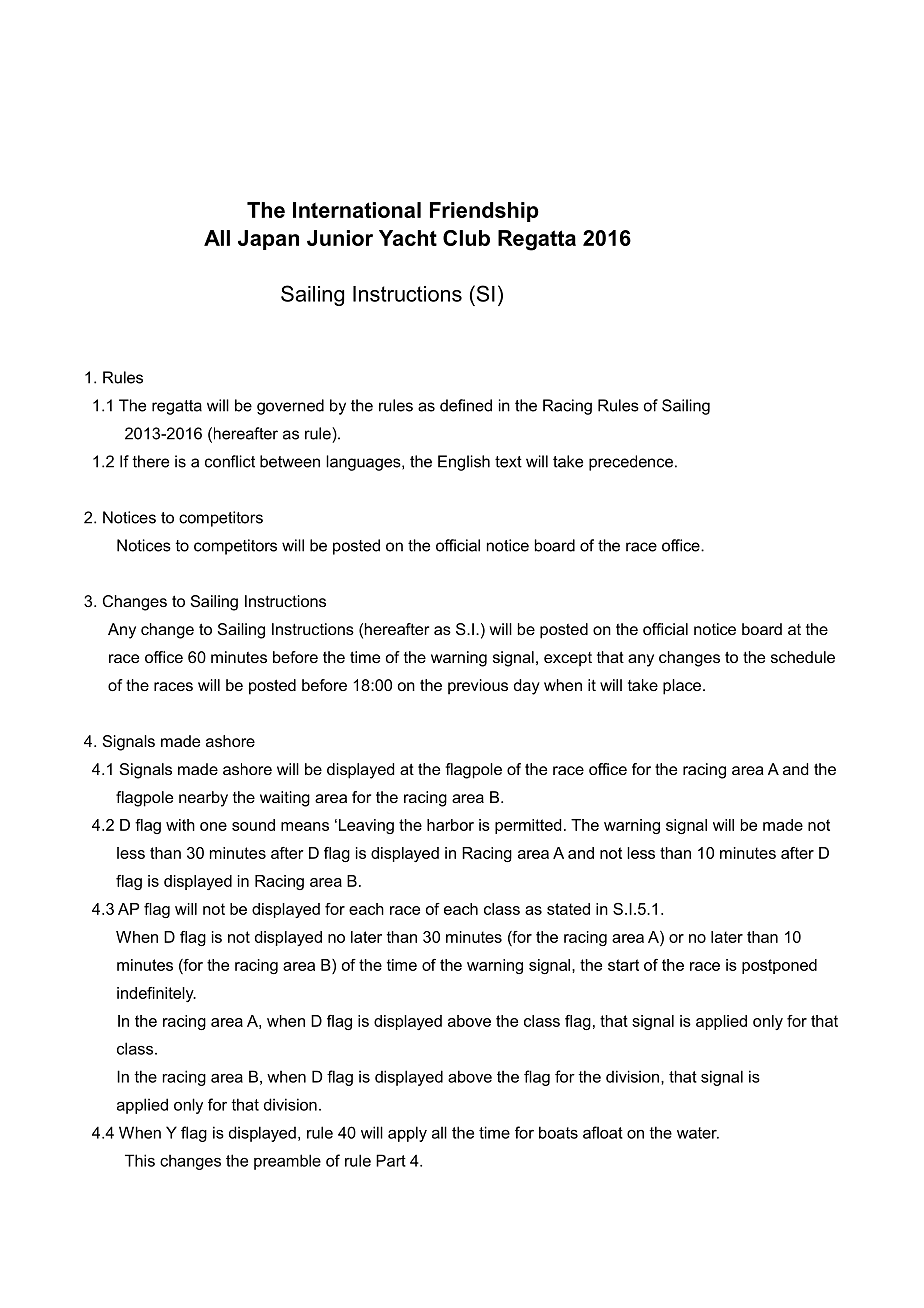 The width and height of the screenshot is (924, 1308). I want to click on conflict, so click(230, 461).
